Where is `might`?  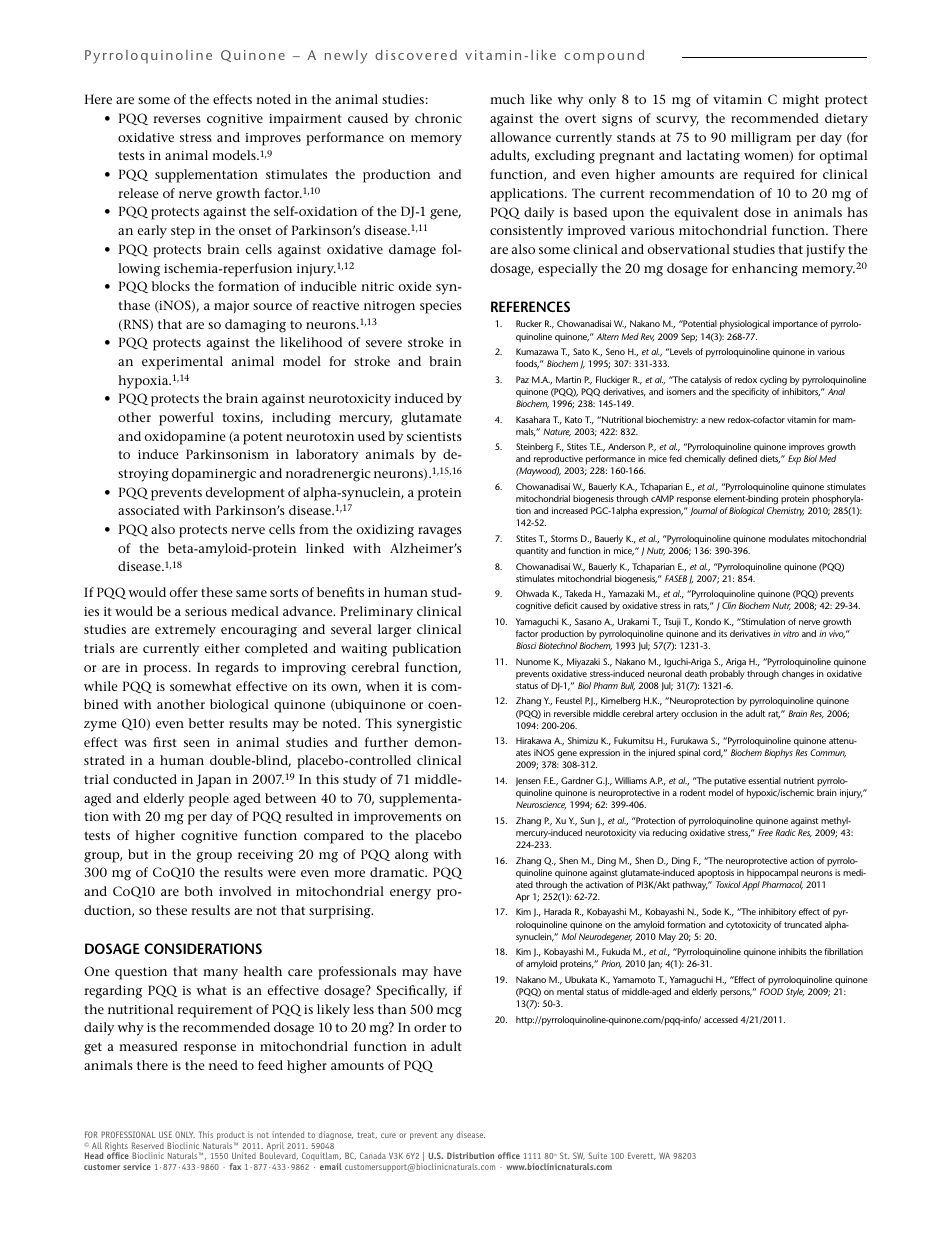
might is located at coordinates (801, 101).
